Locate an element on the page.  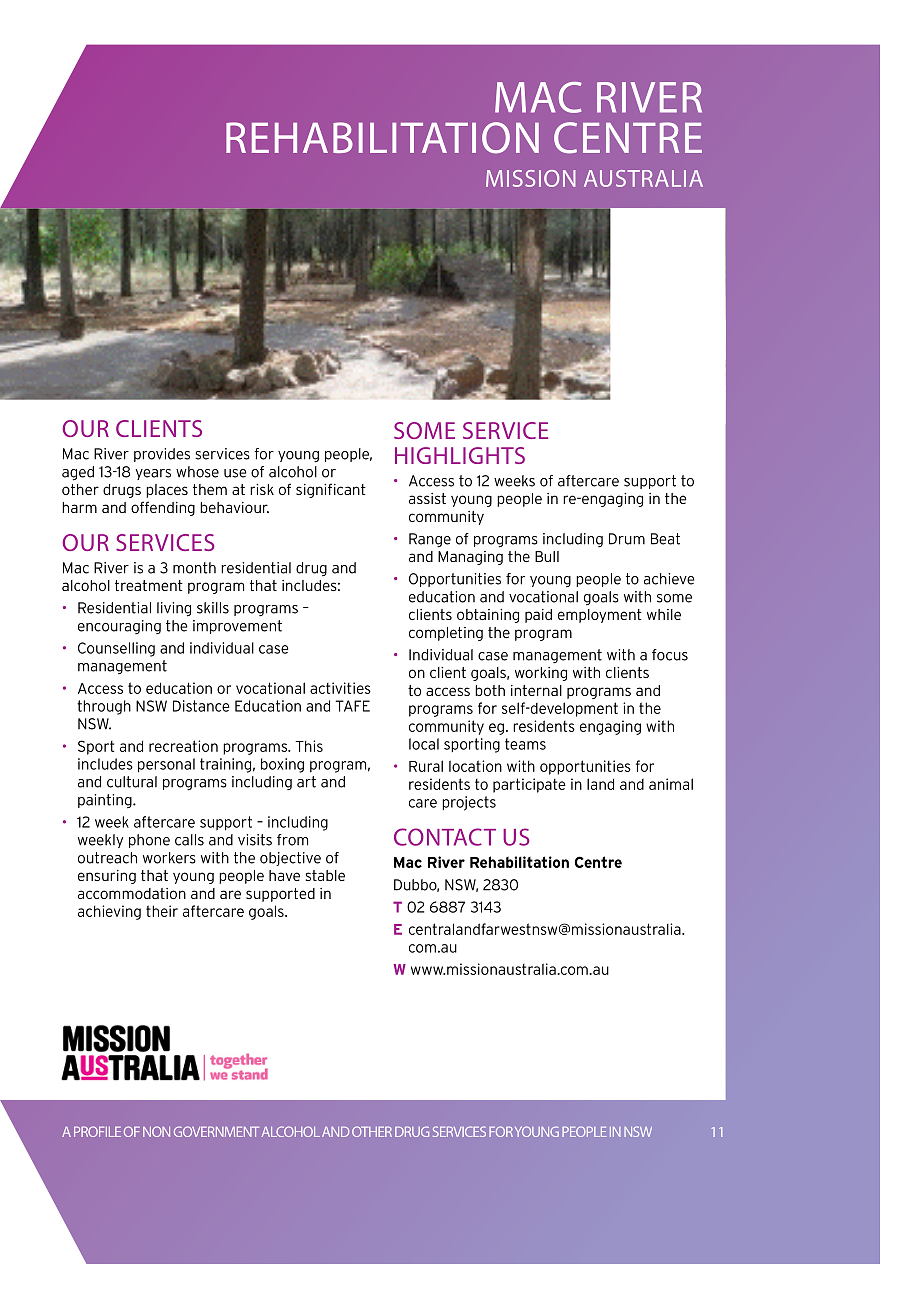
NON is located at coordinates (156, 1131).
